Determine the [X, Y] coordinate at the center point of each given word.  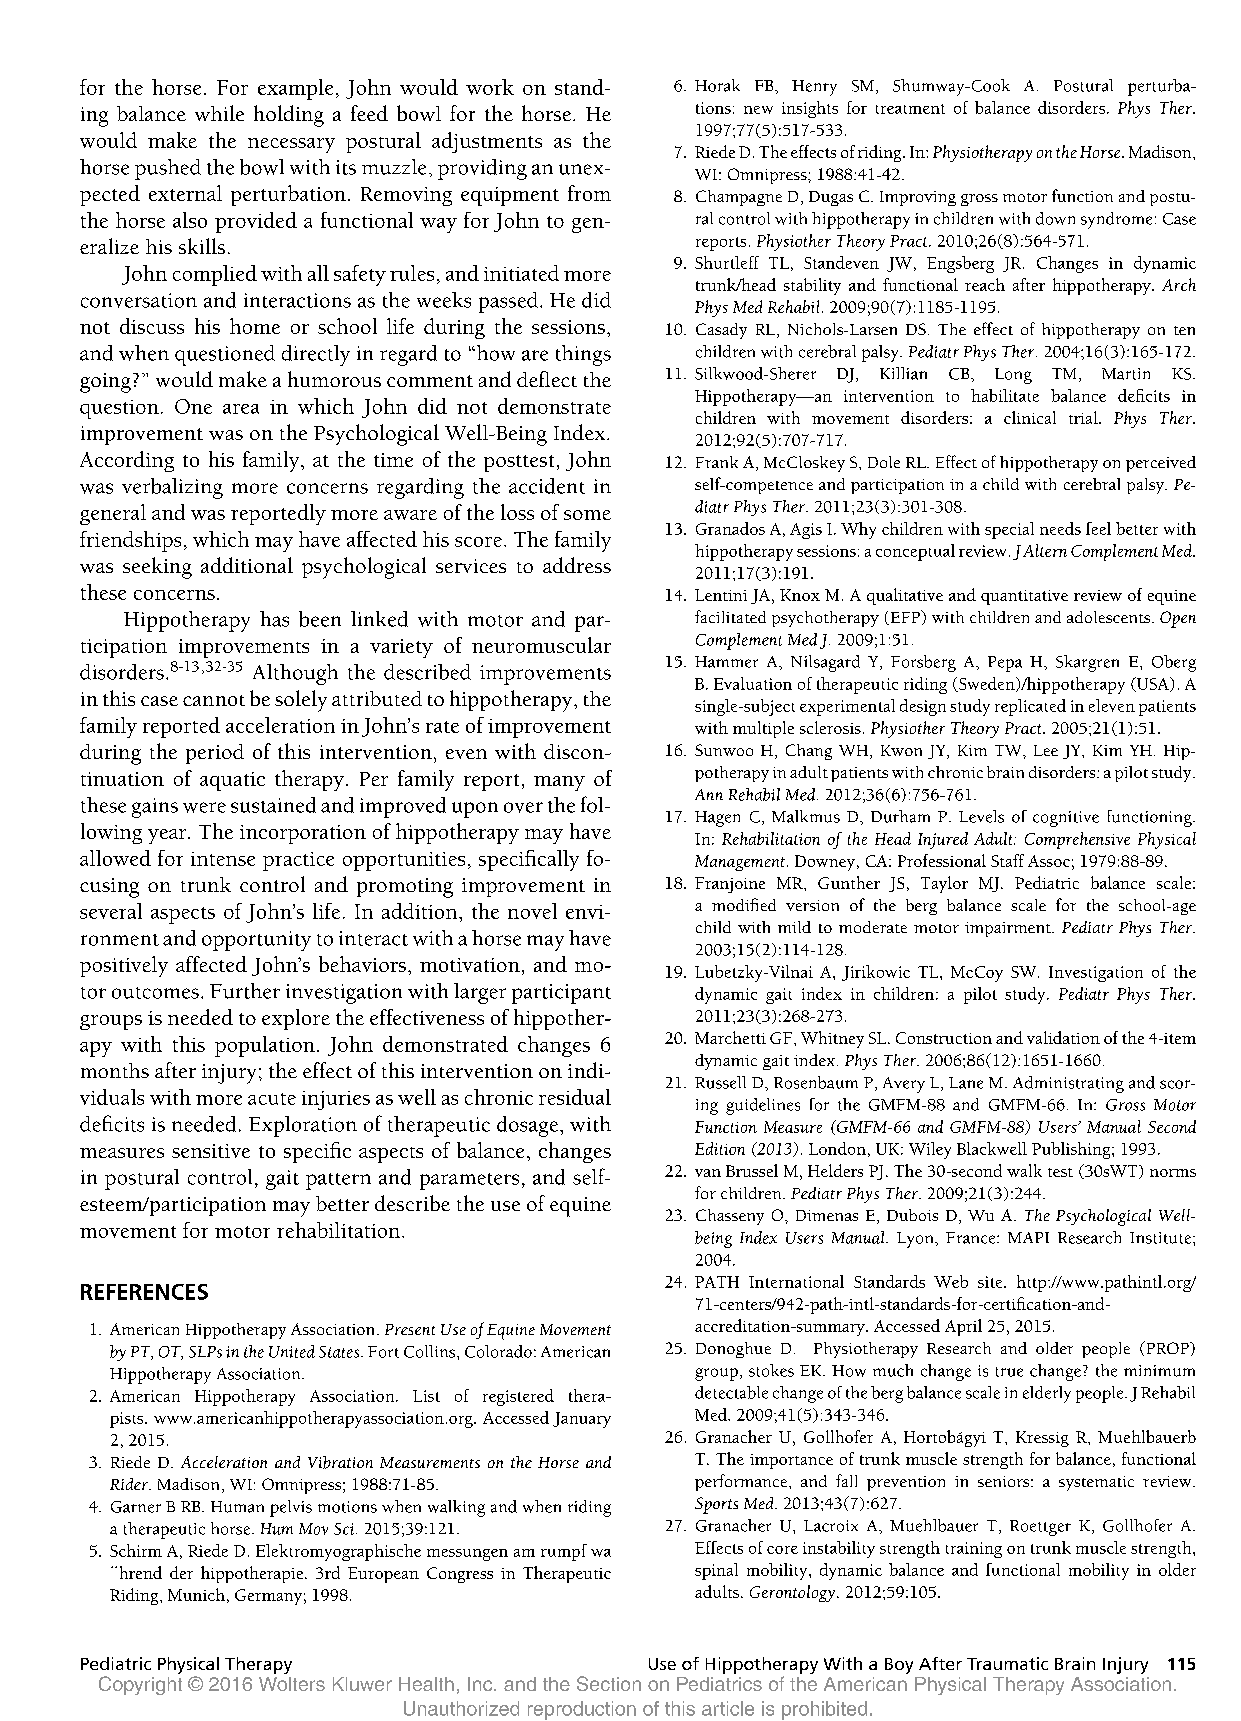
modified [744, 904]
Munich [196, 1594]
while [219, 113]
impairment [1009, 929]
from [589, 193]
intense [223, 859]
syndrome [1116, 220]
